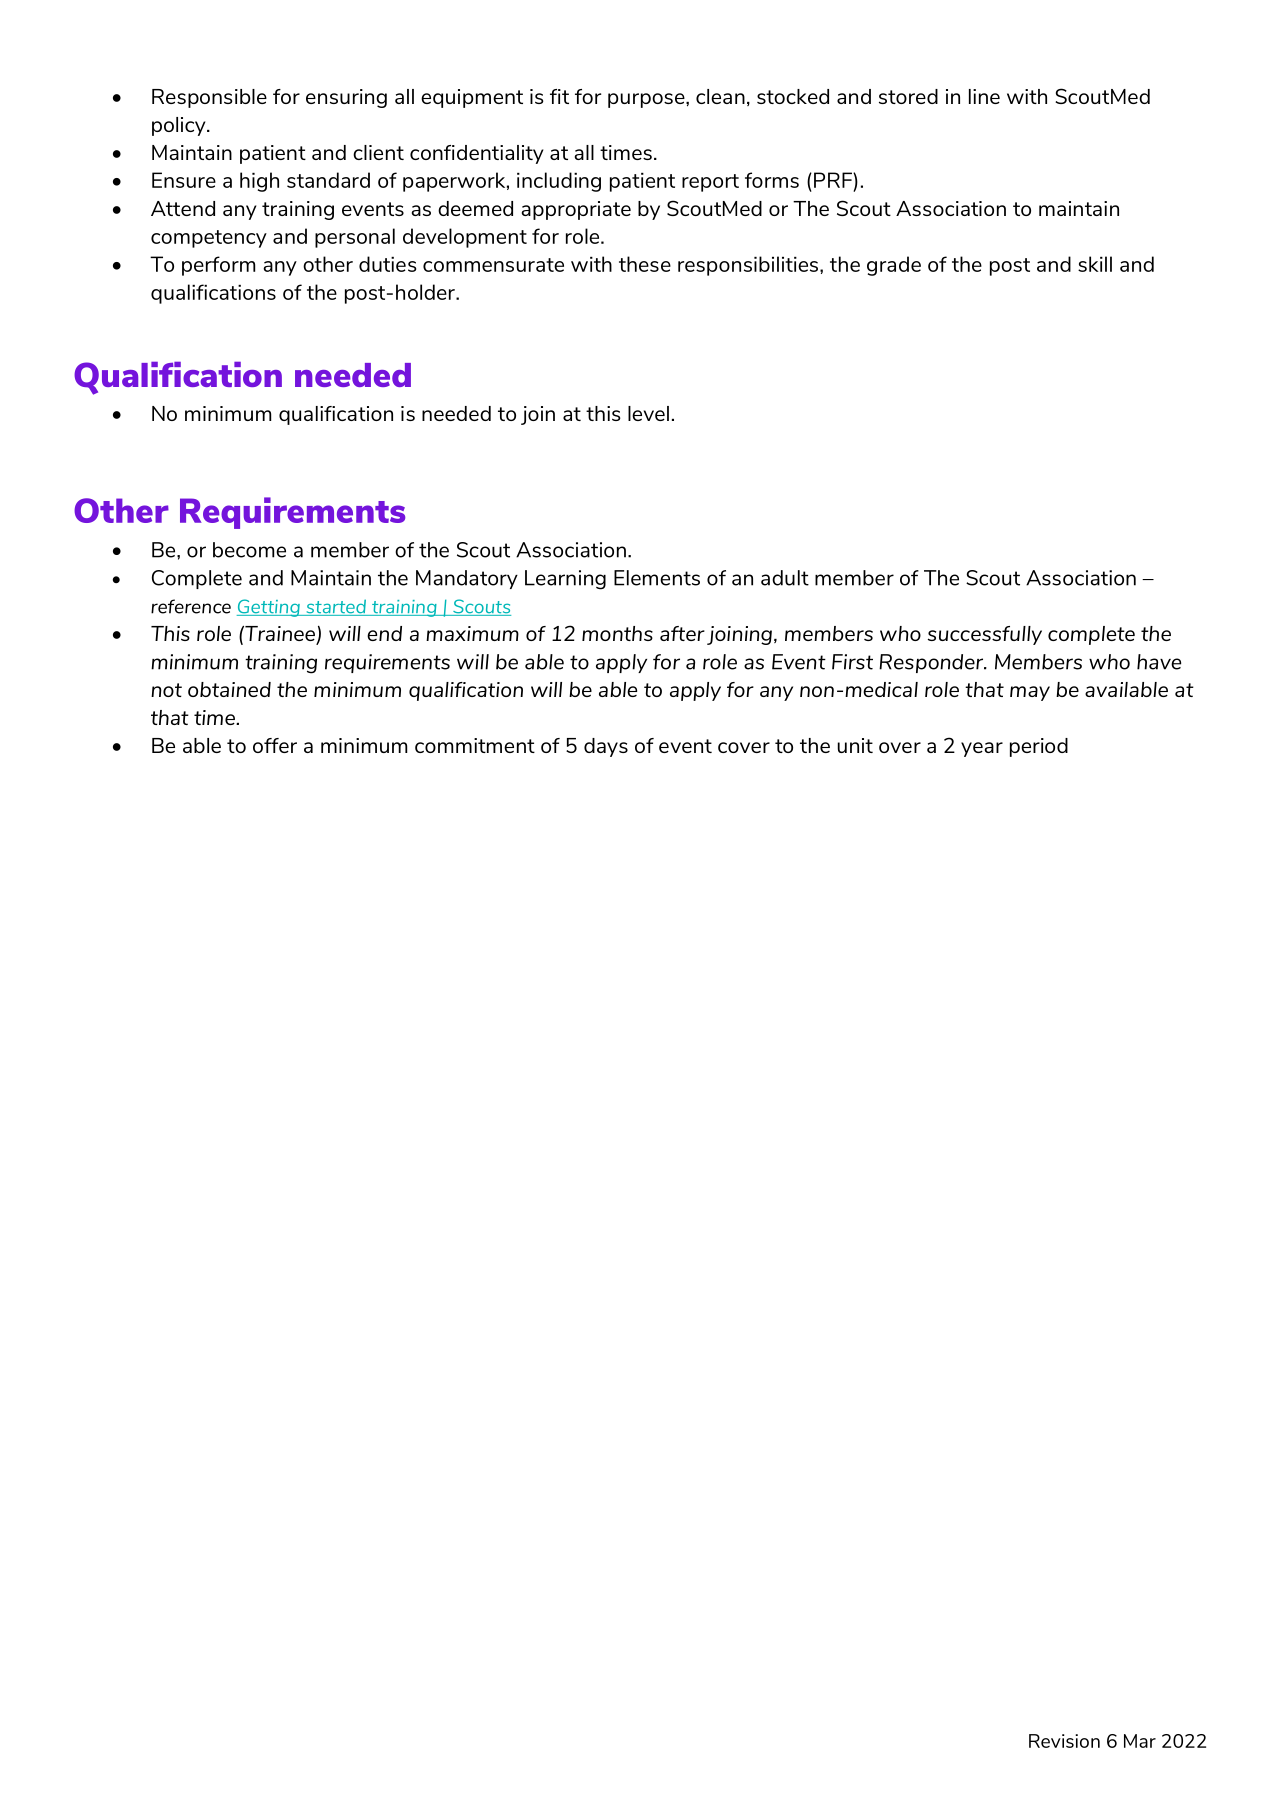 This page has height=1810, width=1280. I want to click on line, so click(984, 96).
